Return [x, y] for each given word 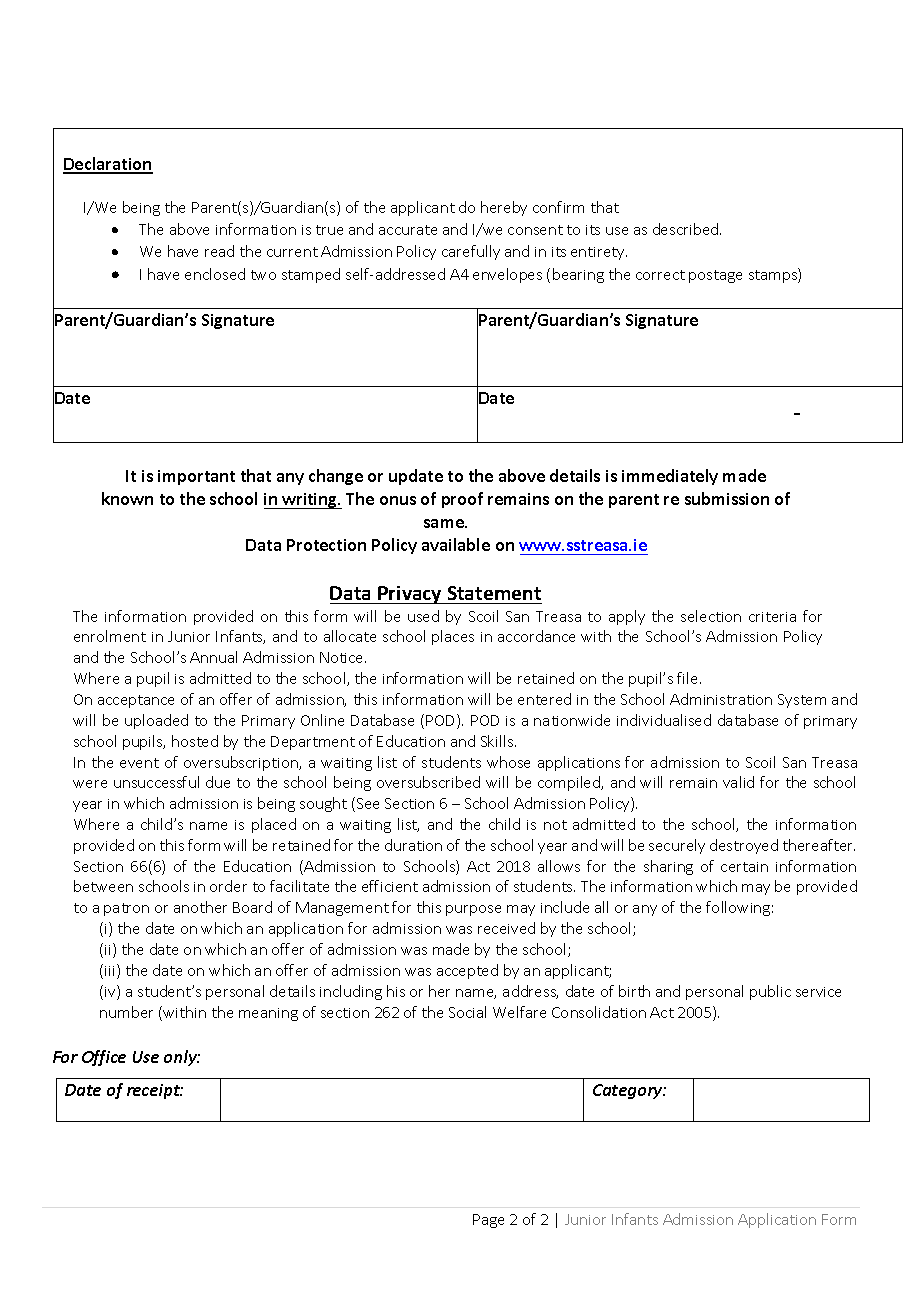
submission [727, 498]
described [687, 229]
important [196, 477]
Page [488, 1221]
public [770, 992]
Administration [721, 699]
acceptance [136, 701]
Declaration [108, 165]
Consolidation [599, 1012]
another [200, 907]
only [182, 1058]
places [453, 637]
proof [462, 500]
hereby [504, 208]
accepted [467, 971]
